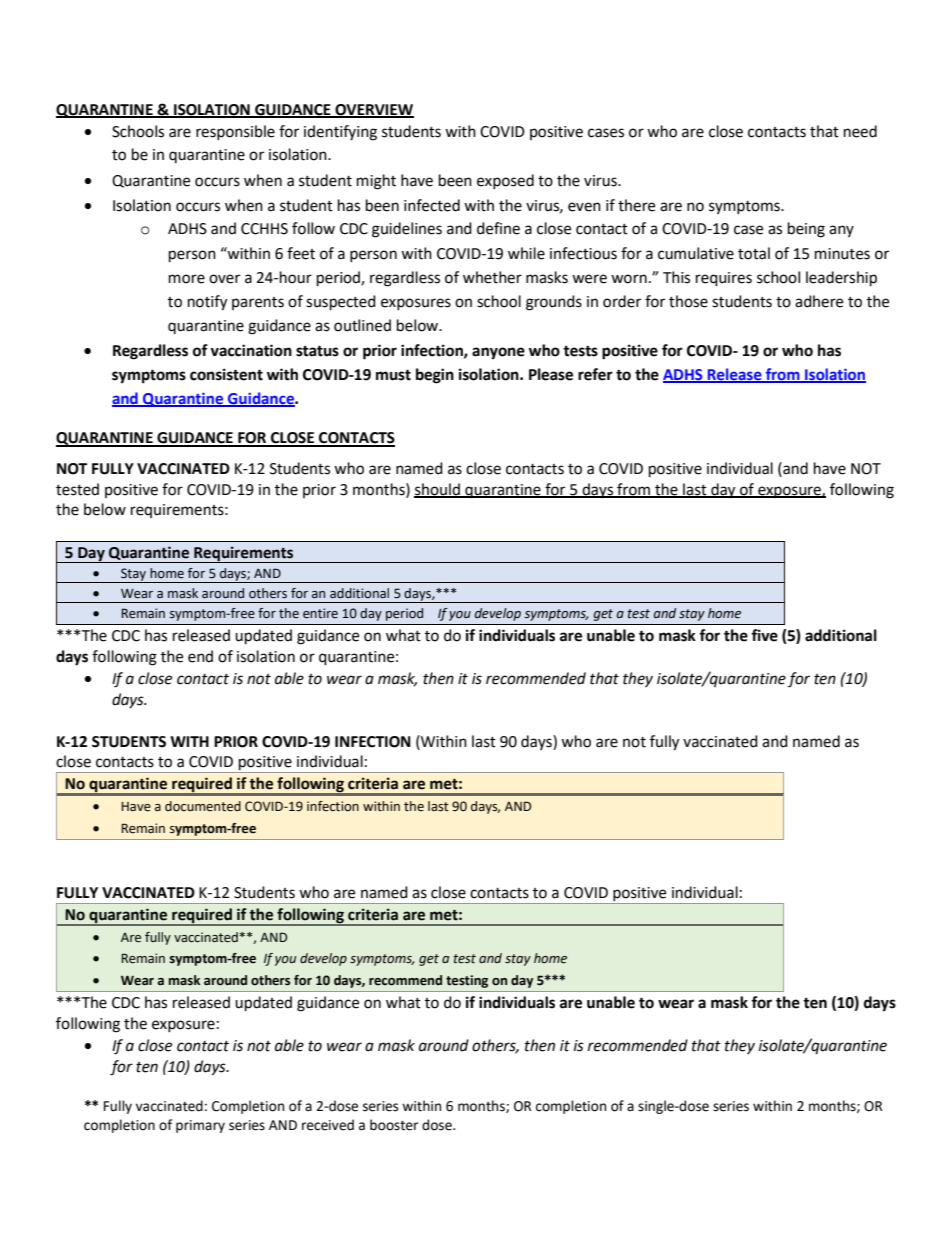 This screenshot has width=952, height=1233. I want to click on responsible, so click(235, 132).
